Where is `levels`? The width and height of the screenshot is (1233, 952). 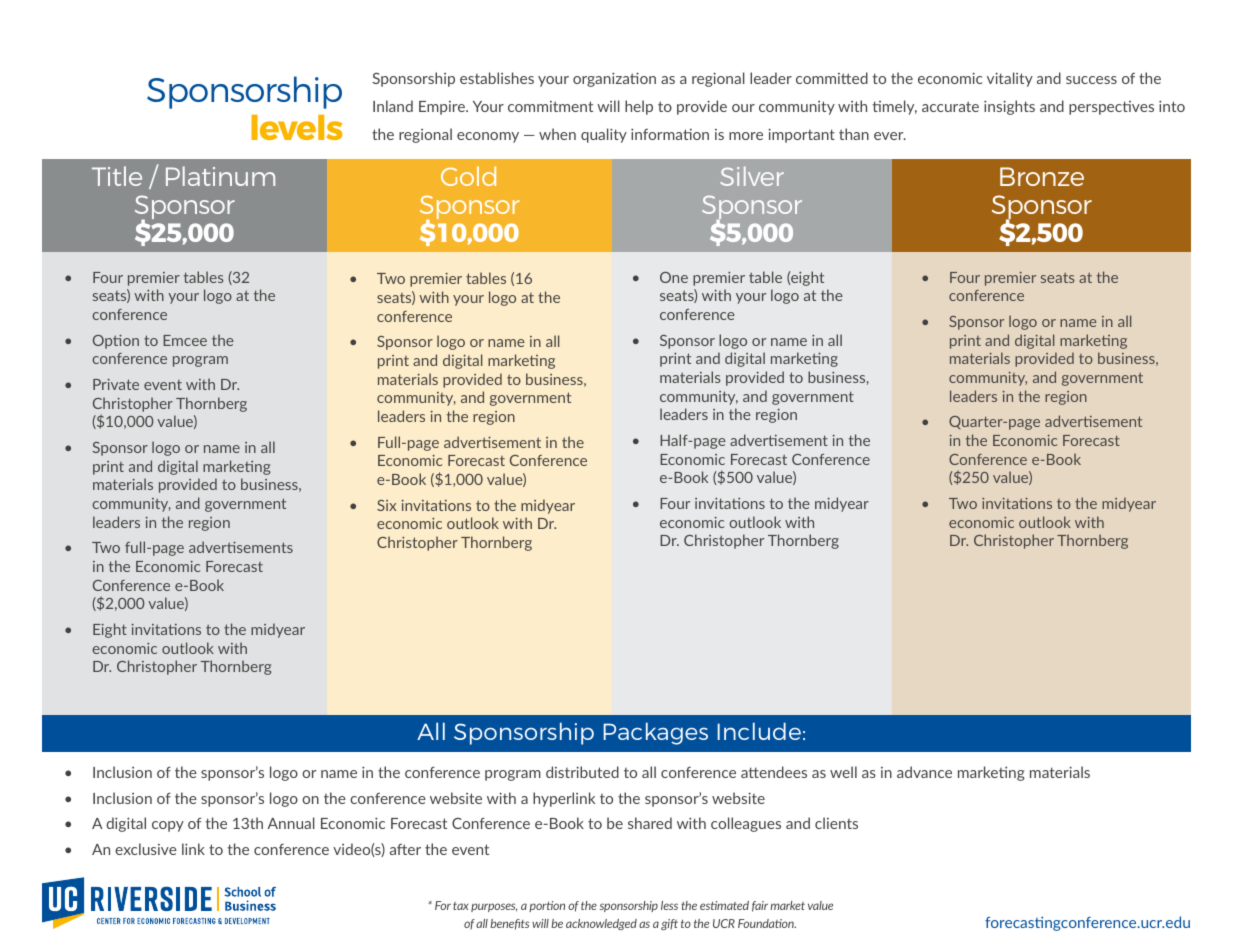
levels is located at coordinates (297, 127).
